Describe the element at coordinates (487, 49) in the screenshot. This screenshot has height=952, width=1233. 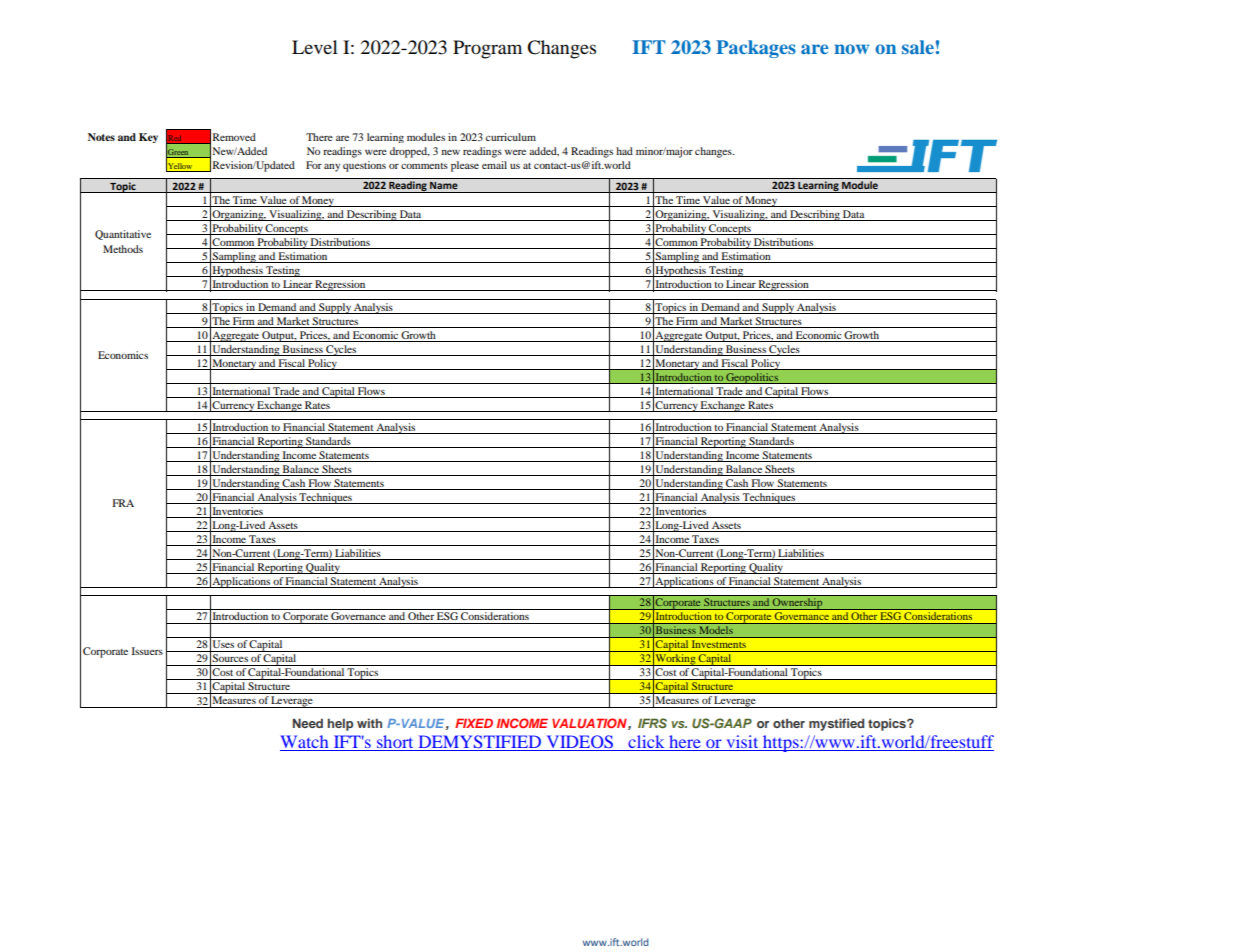
I see `Program` at that location.
